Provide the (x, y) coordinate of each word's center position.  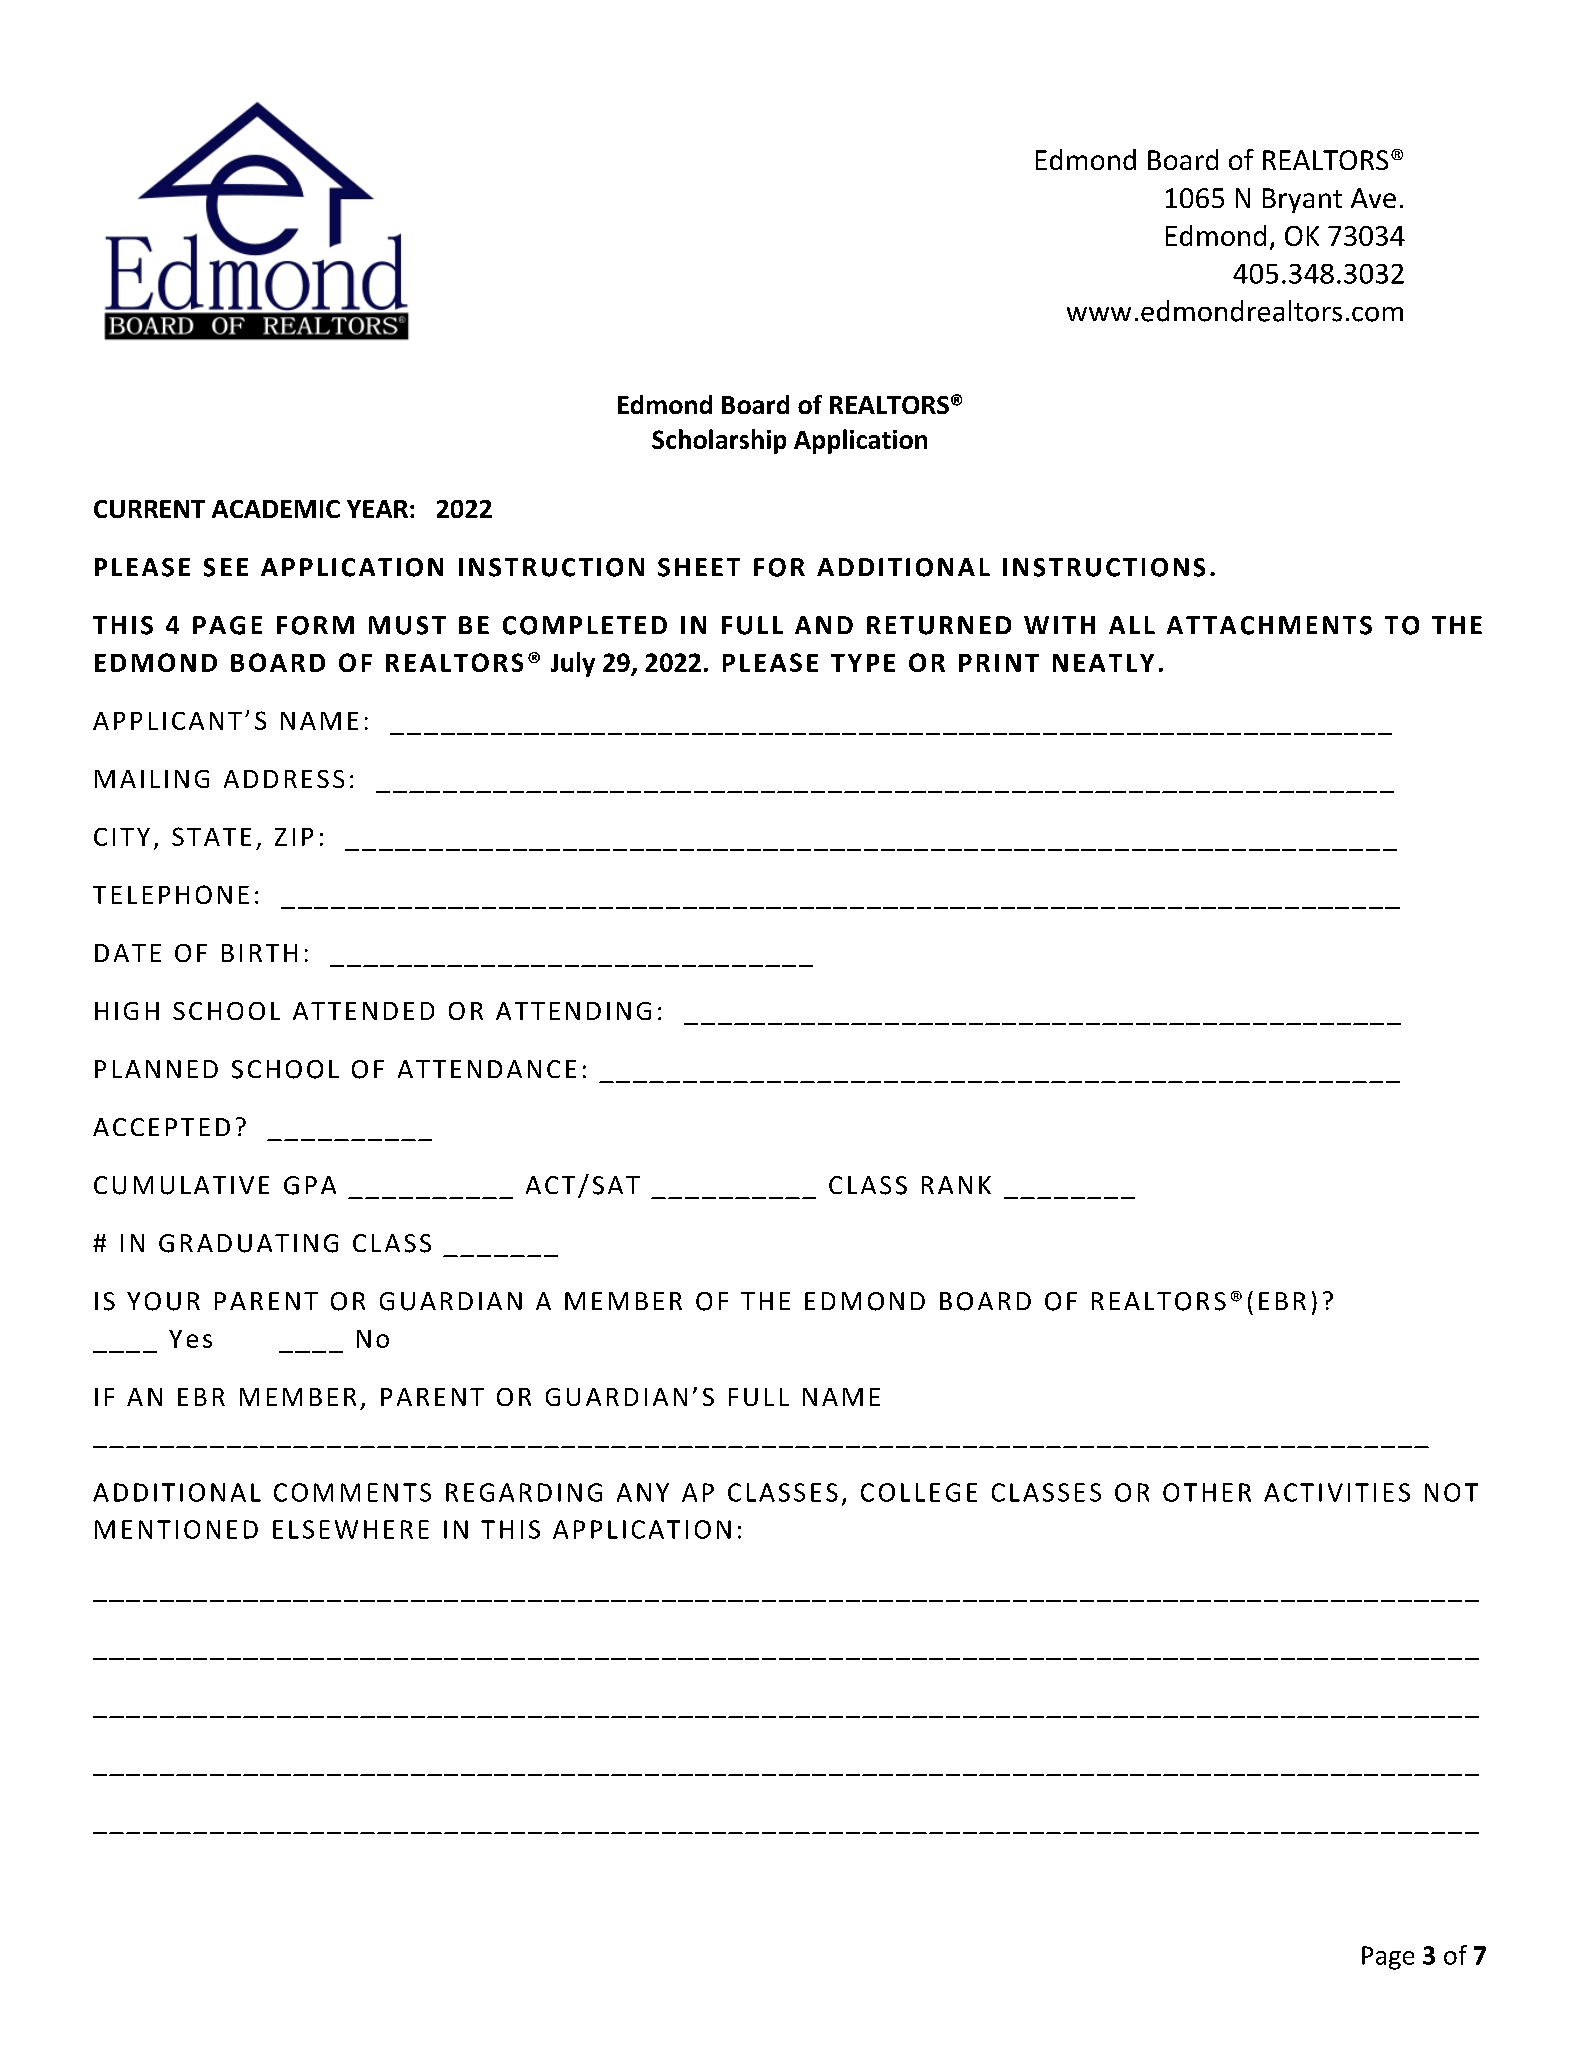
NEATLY (1103, 663)
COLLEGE (919, 1492)
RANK (956, 1185)
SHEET (699, 567)
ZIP (294, 837)
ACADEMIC (276, 509)
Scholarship (719, 441)
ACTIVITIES (1337, 1492)
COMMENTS (352, 1492)
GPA (310, 1185)
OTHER (1207, 1492)
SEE (226, 567)
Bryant (1302, 200)
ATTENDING (573, 1011)
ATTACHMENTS (1269, 625)
